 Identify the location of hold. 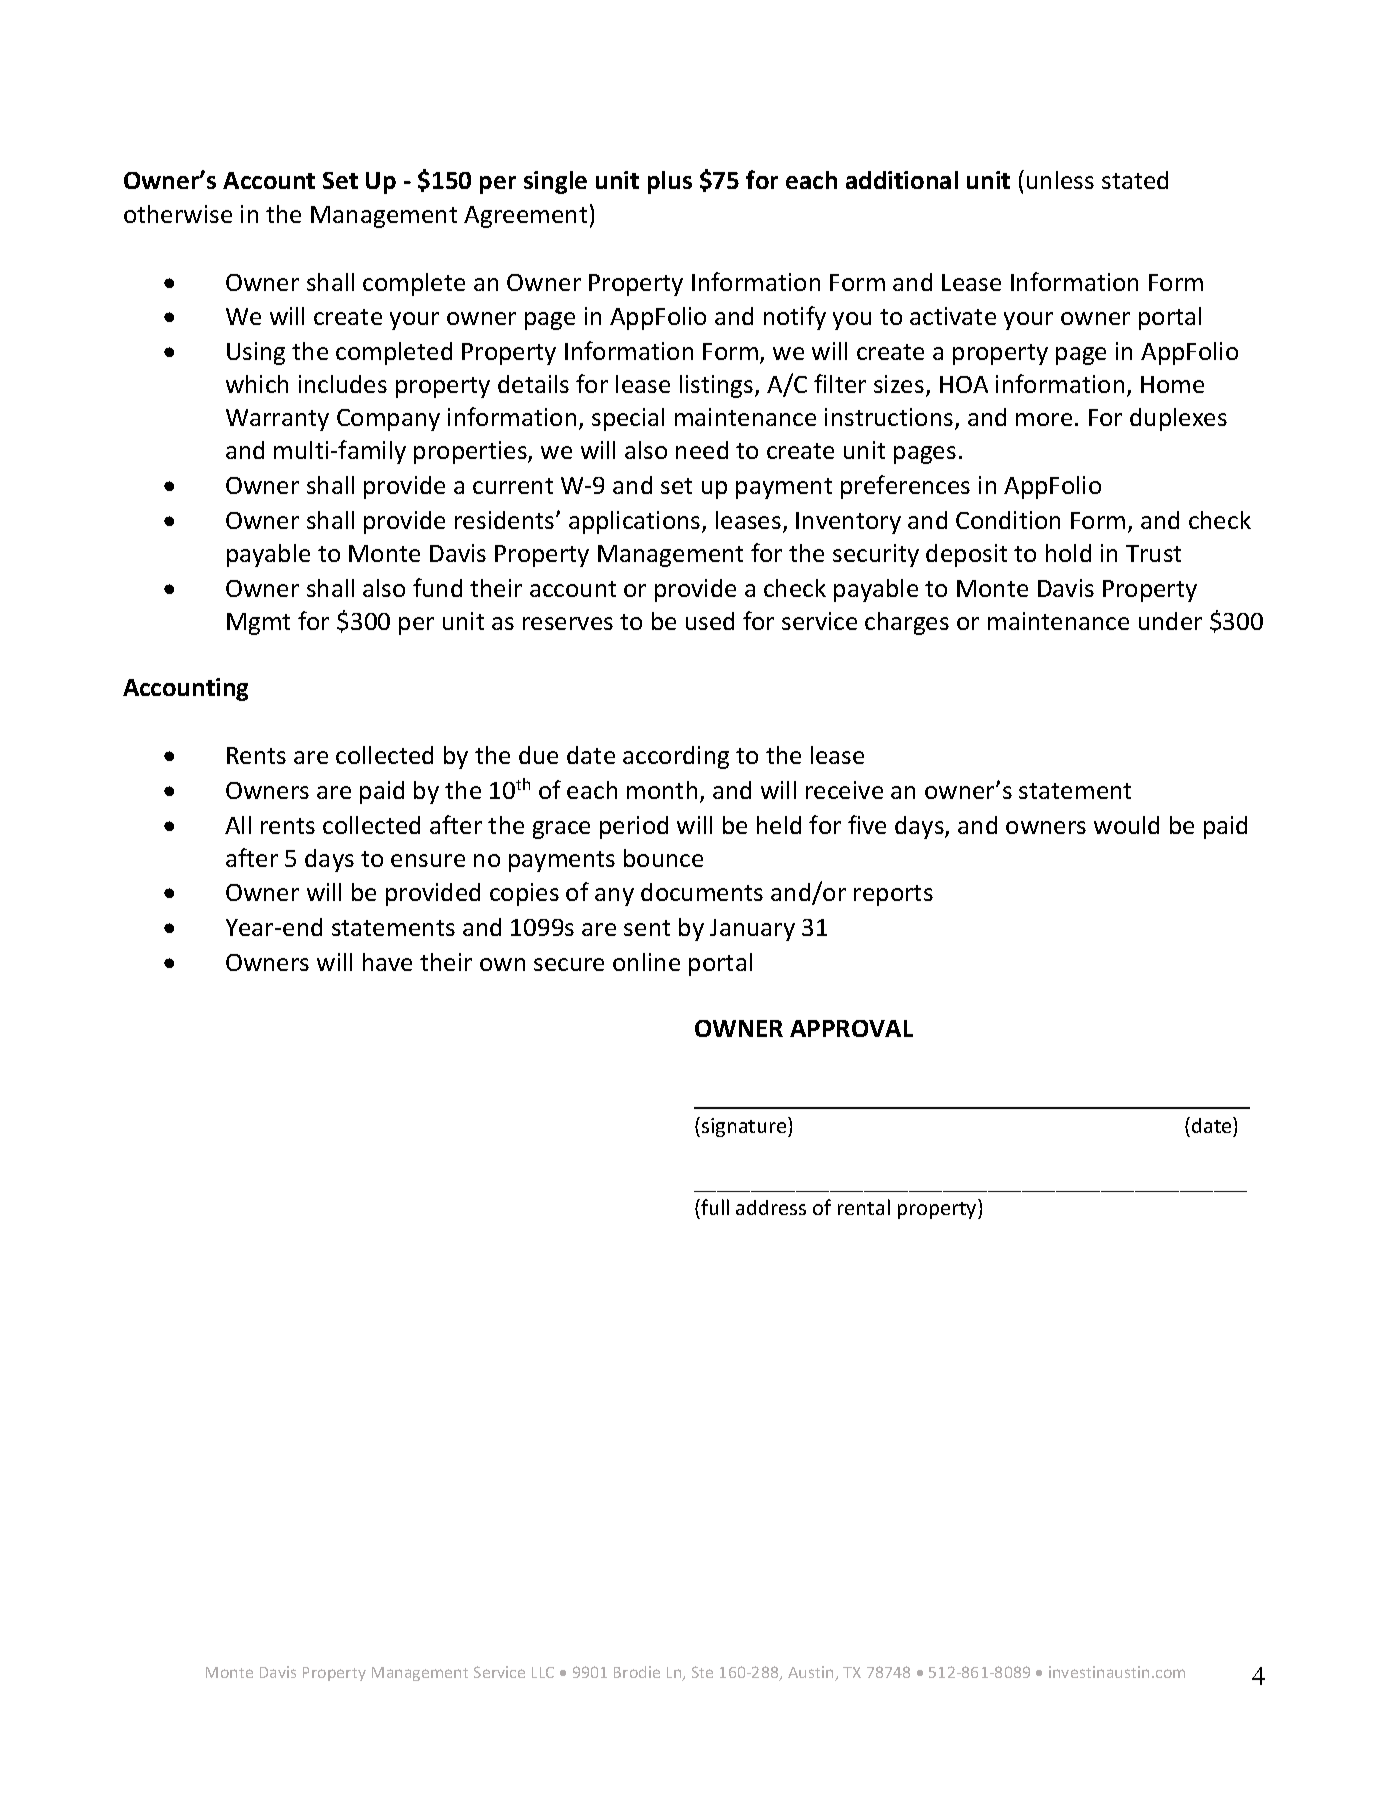
(1068, 553).
